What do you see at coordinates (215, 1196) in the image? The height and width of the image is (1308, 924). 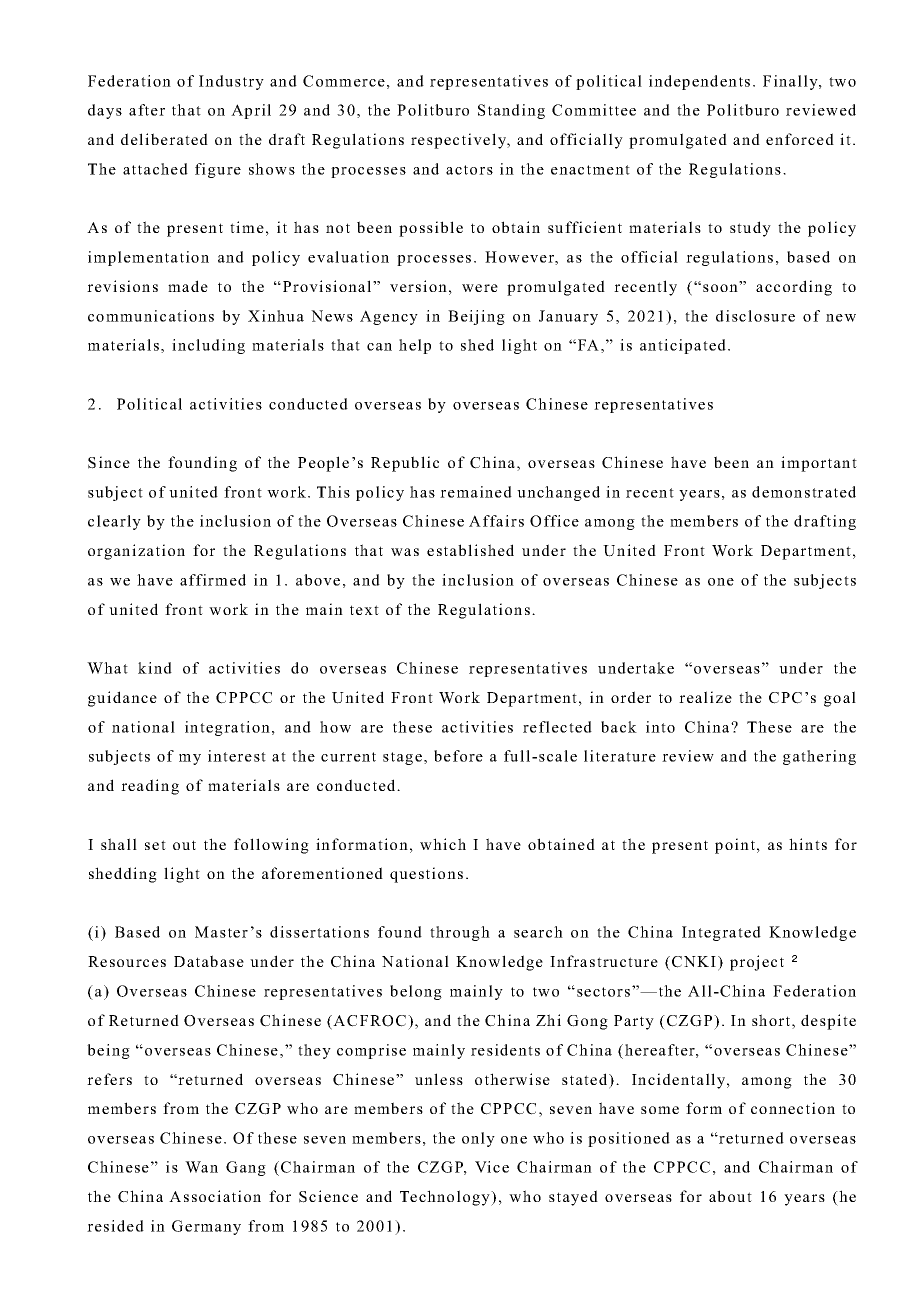 I see `Association` at bounding box center [215, 1196].
